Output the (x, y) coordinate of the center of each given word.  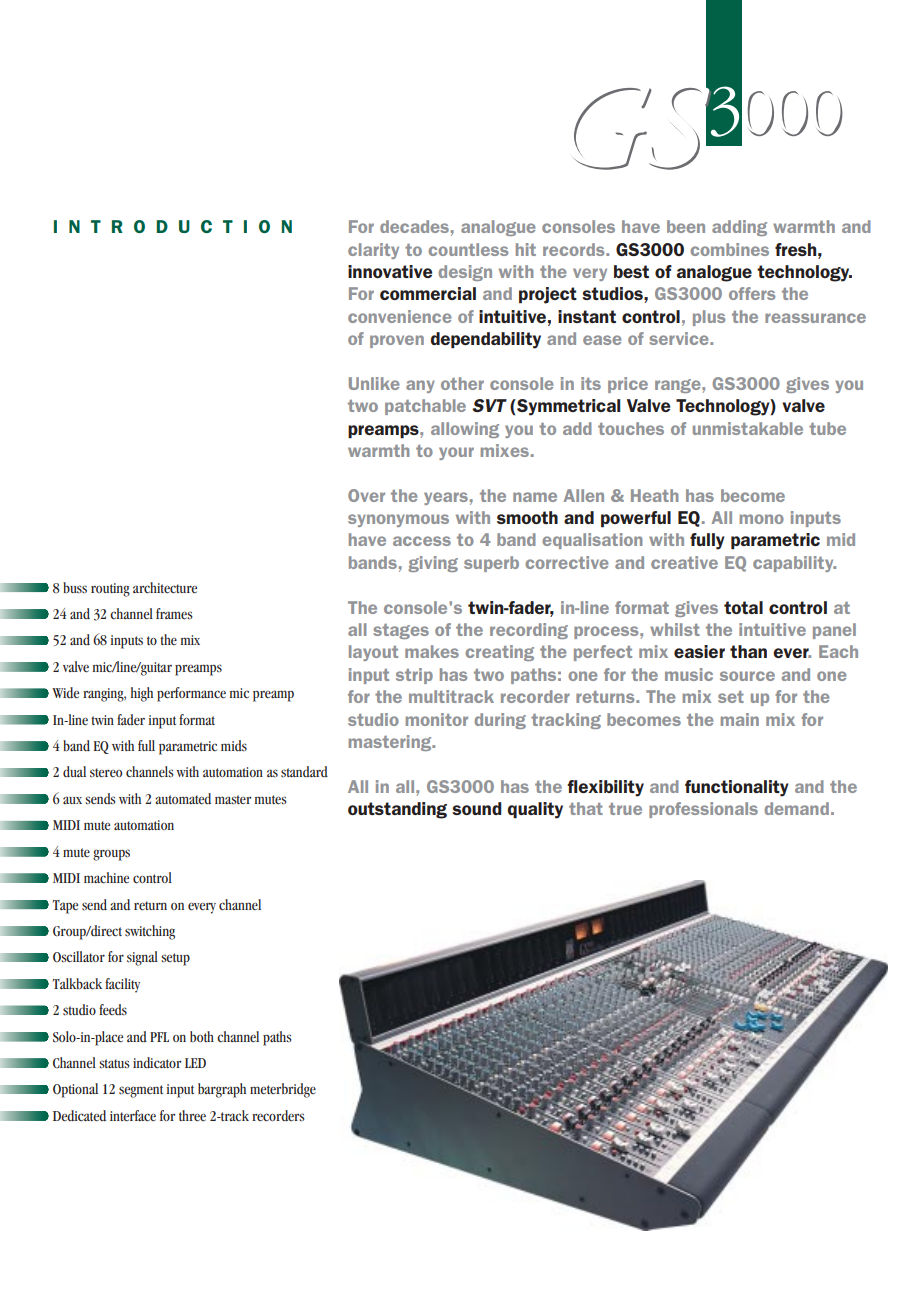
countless (468, 249)
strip (414, 676)
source (747, 676)
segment (141, 1091)
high (142, 694)
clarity (373, 251)
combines (729, 249)
